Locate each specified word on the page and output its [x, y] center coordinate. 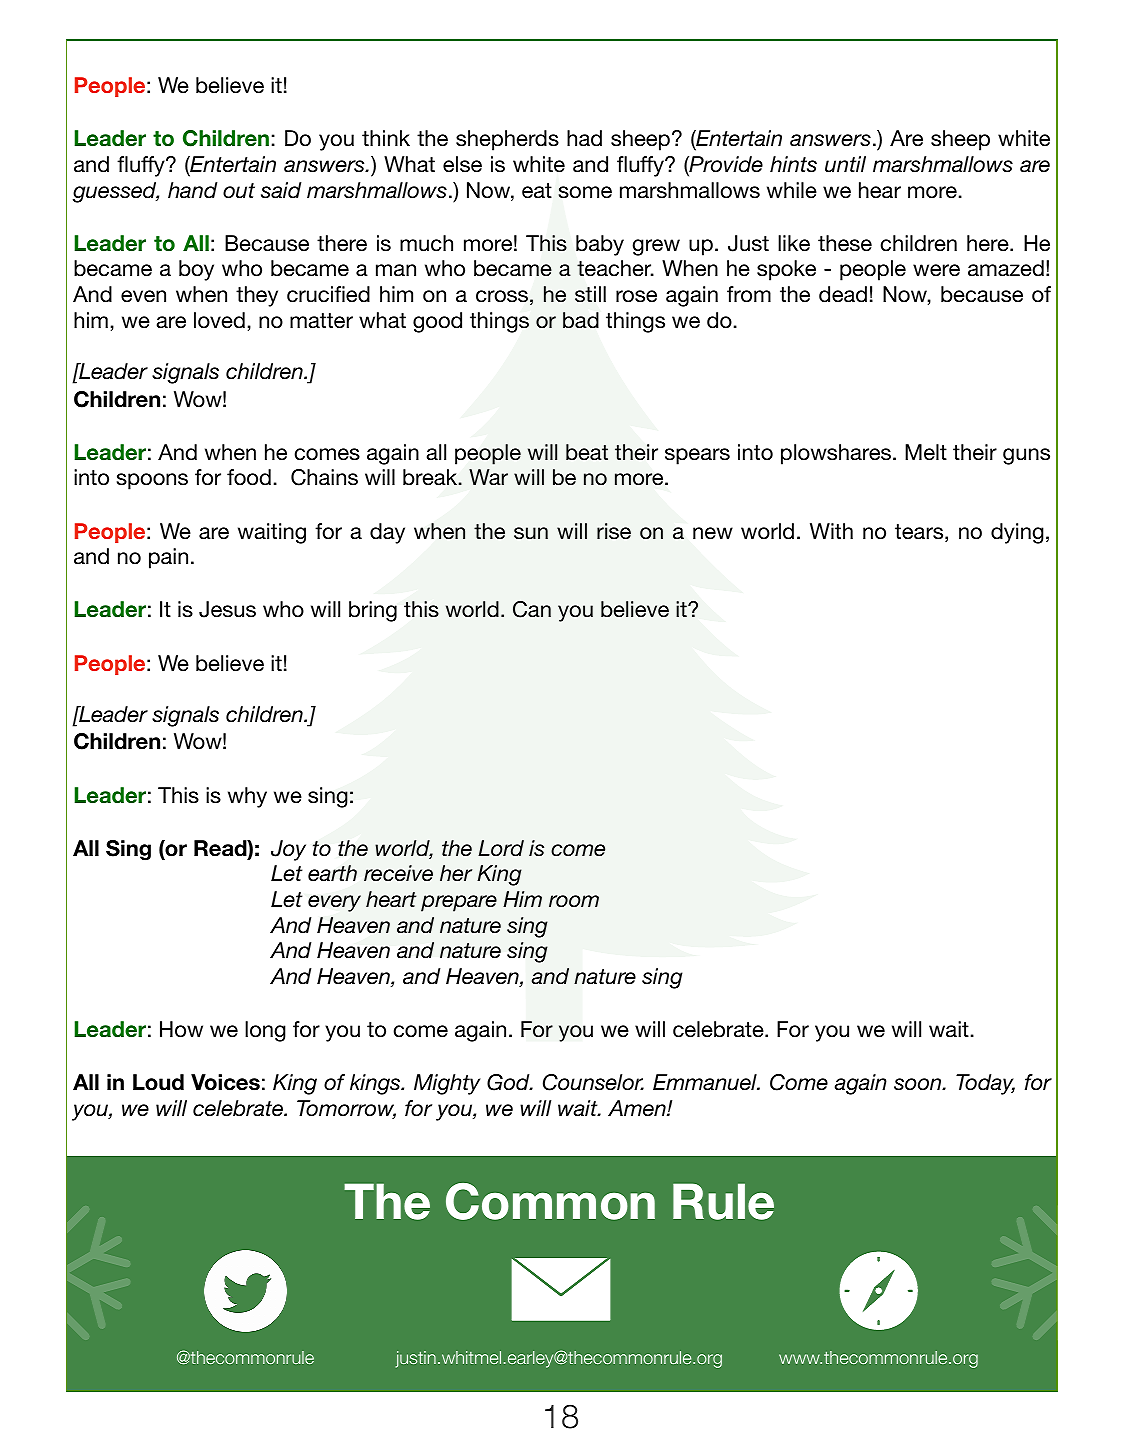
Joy [288, 850]
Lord [501, 848]
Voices [225, 1082]
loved [219, 320]
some [585, 192]
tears [920, 533]
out [239, 191]
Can [532, 609]
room [574, 901]
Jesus [227, 609]
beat [587, 452]
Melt [926, 452]
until [845, 164]
